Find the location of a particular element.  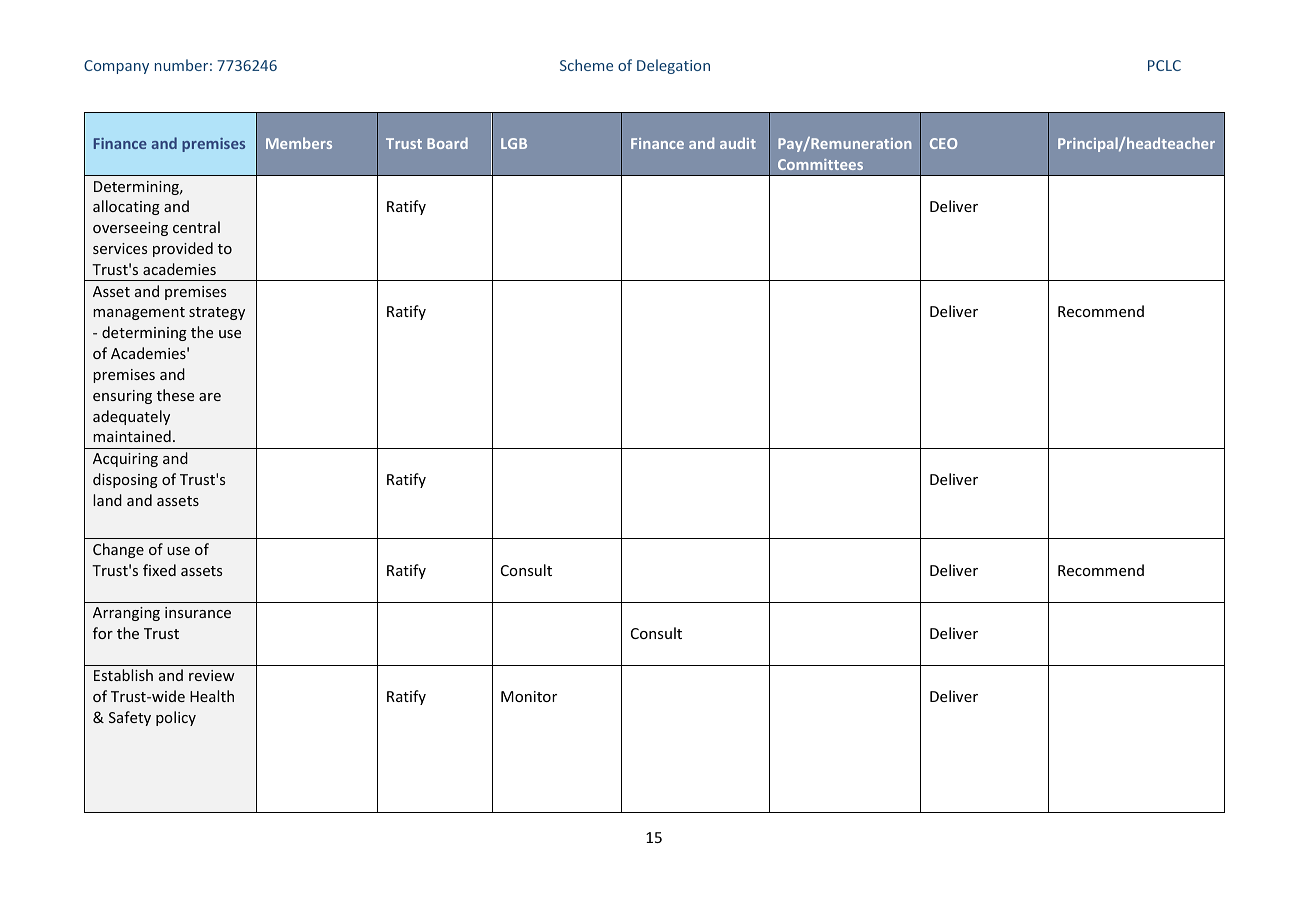

CEO is located at coordinates (943, 143).
